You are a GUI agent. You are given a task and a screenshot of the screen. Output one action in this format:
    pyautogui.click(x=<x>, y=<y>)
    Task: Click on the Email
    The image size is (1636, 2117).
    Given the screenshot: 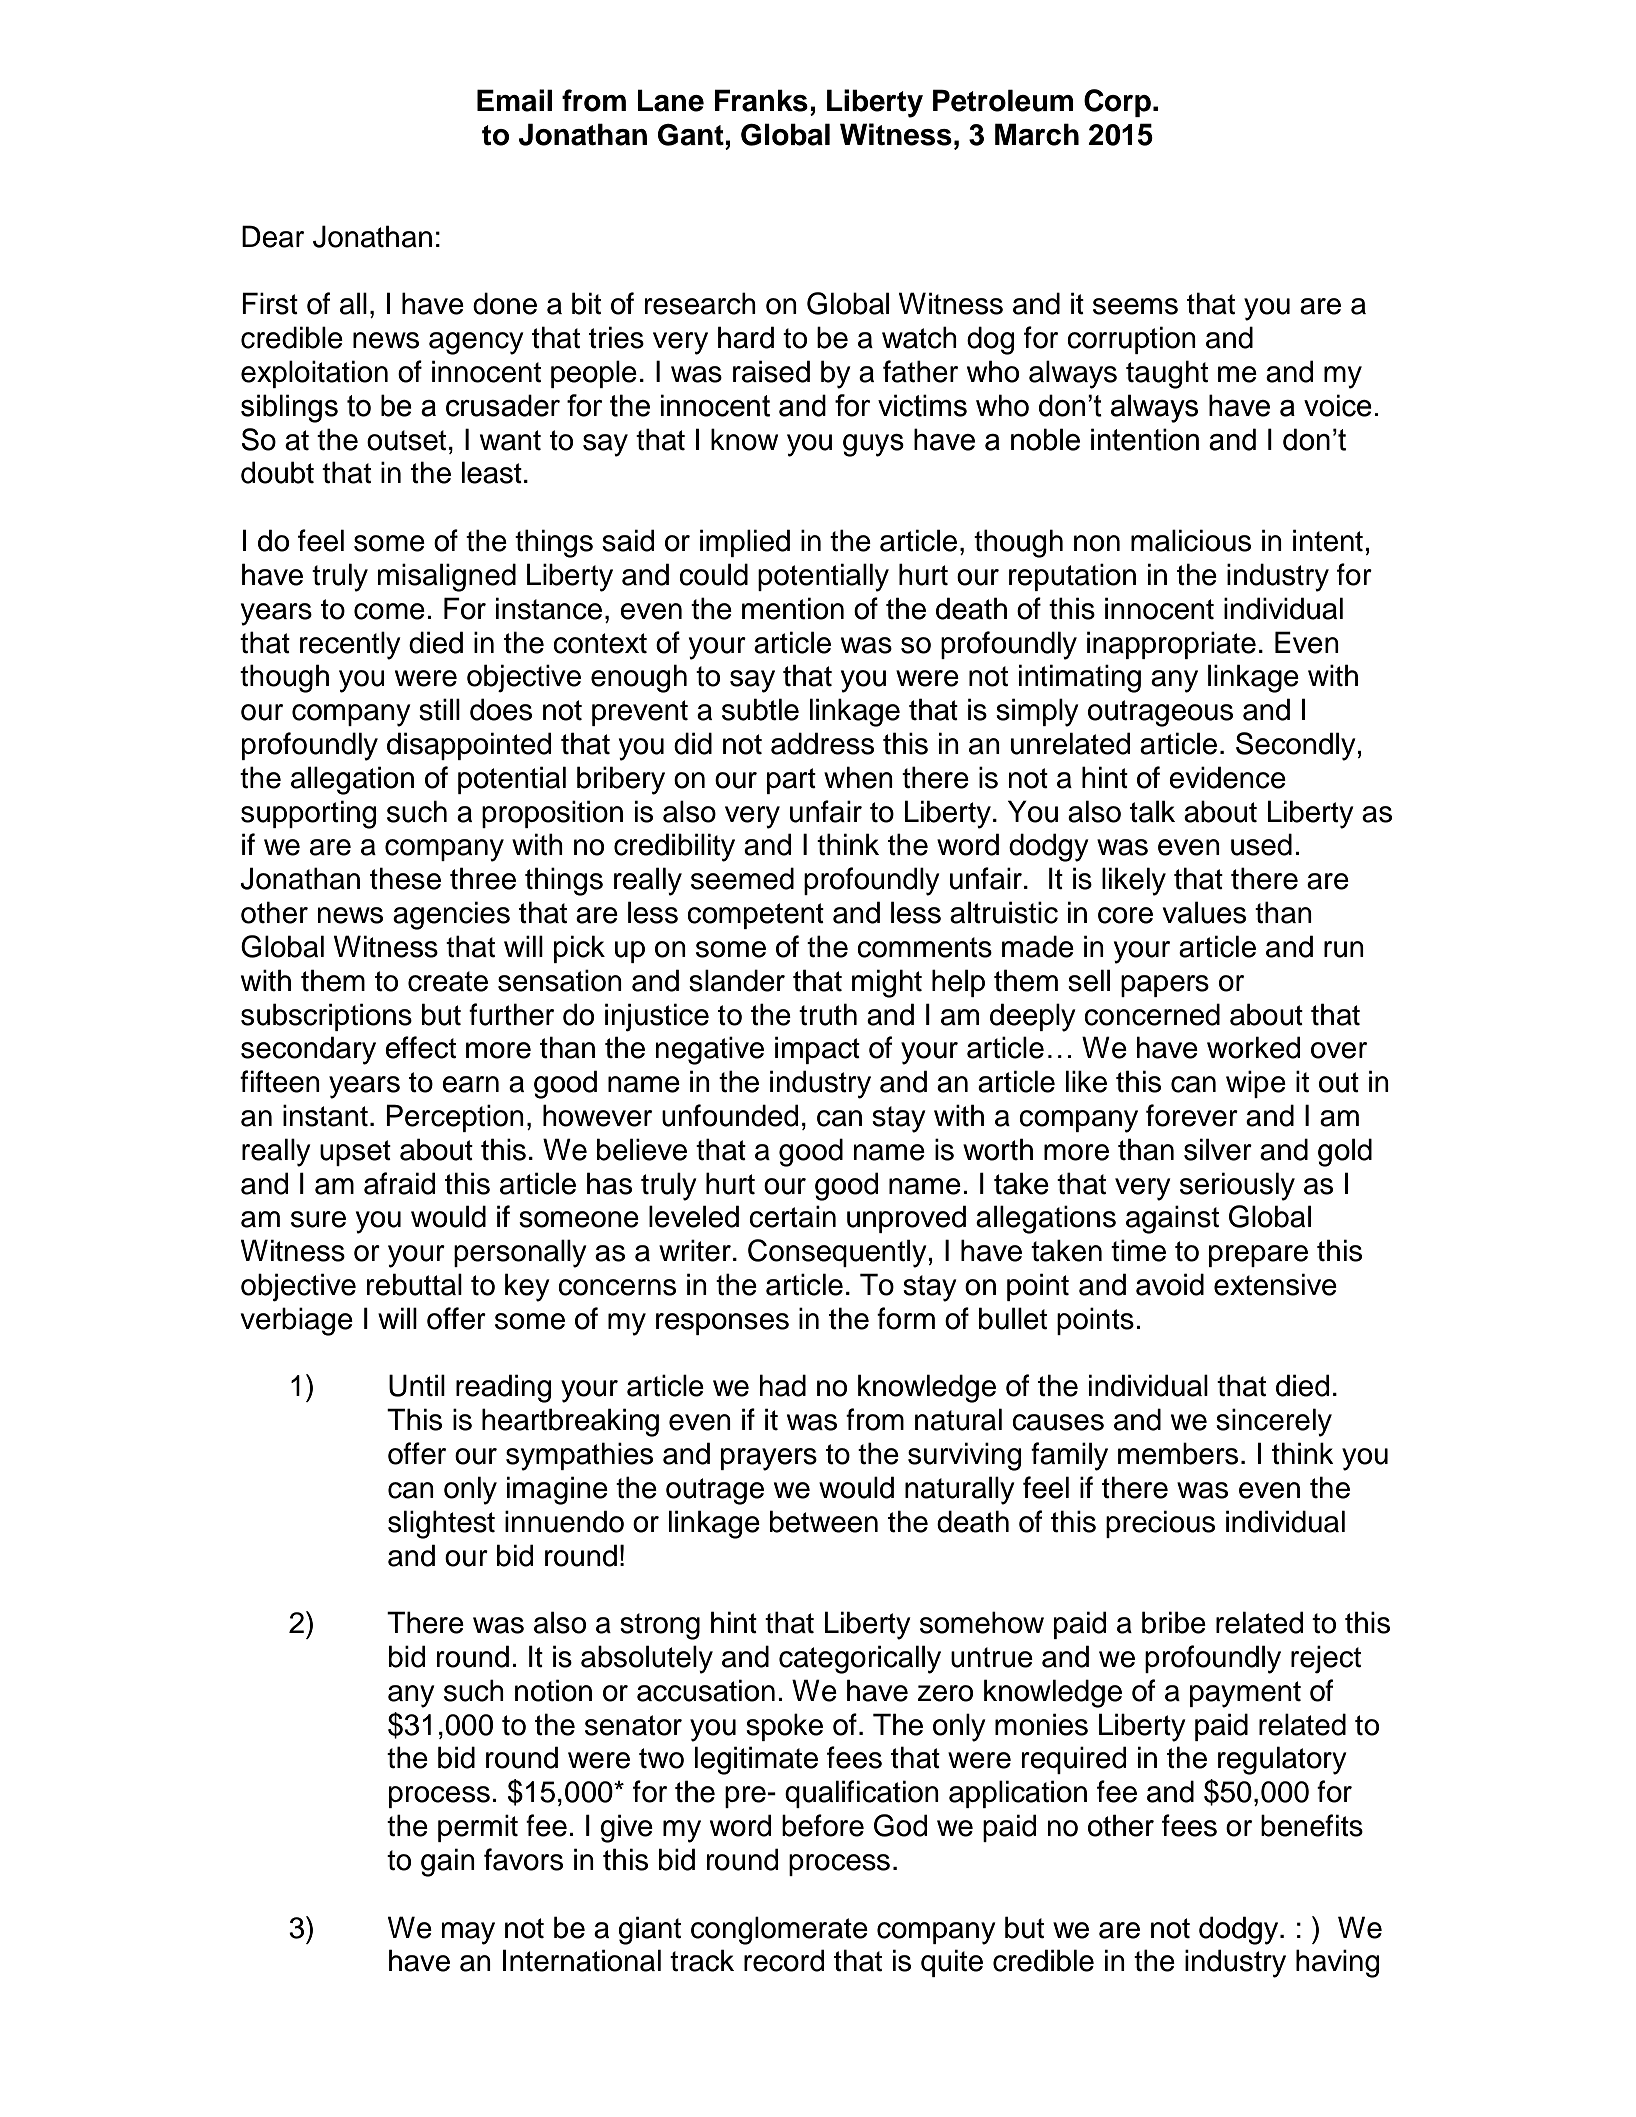 What is the action you would take?
    pyautogui.click(x=514, y=100)
